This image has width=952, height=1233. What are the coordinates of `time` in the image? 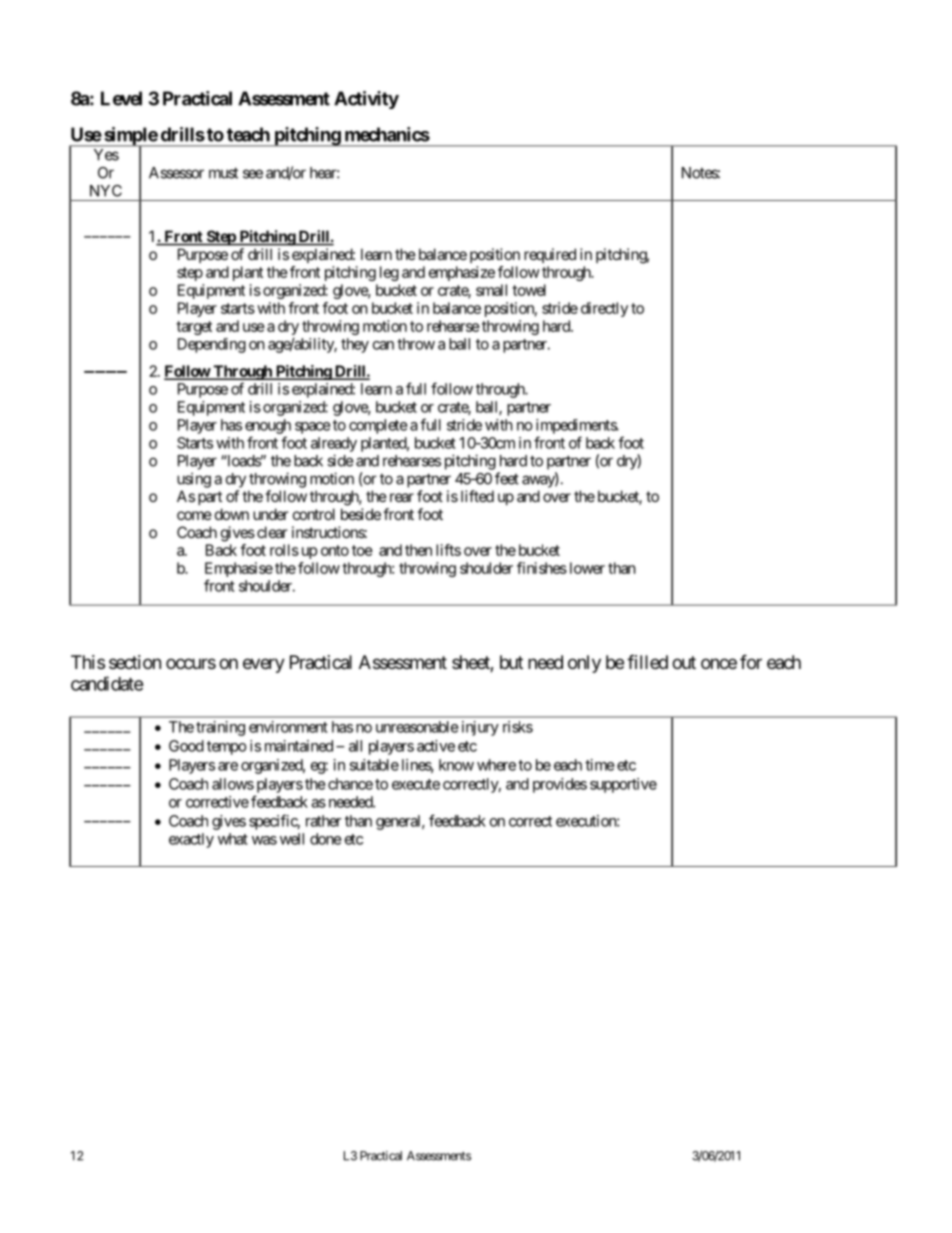 It's located at (600, 765).
